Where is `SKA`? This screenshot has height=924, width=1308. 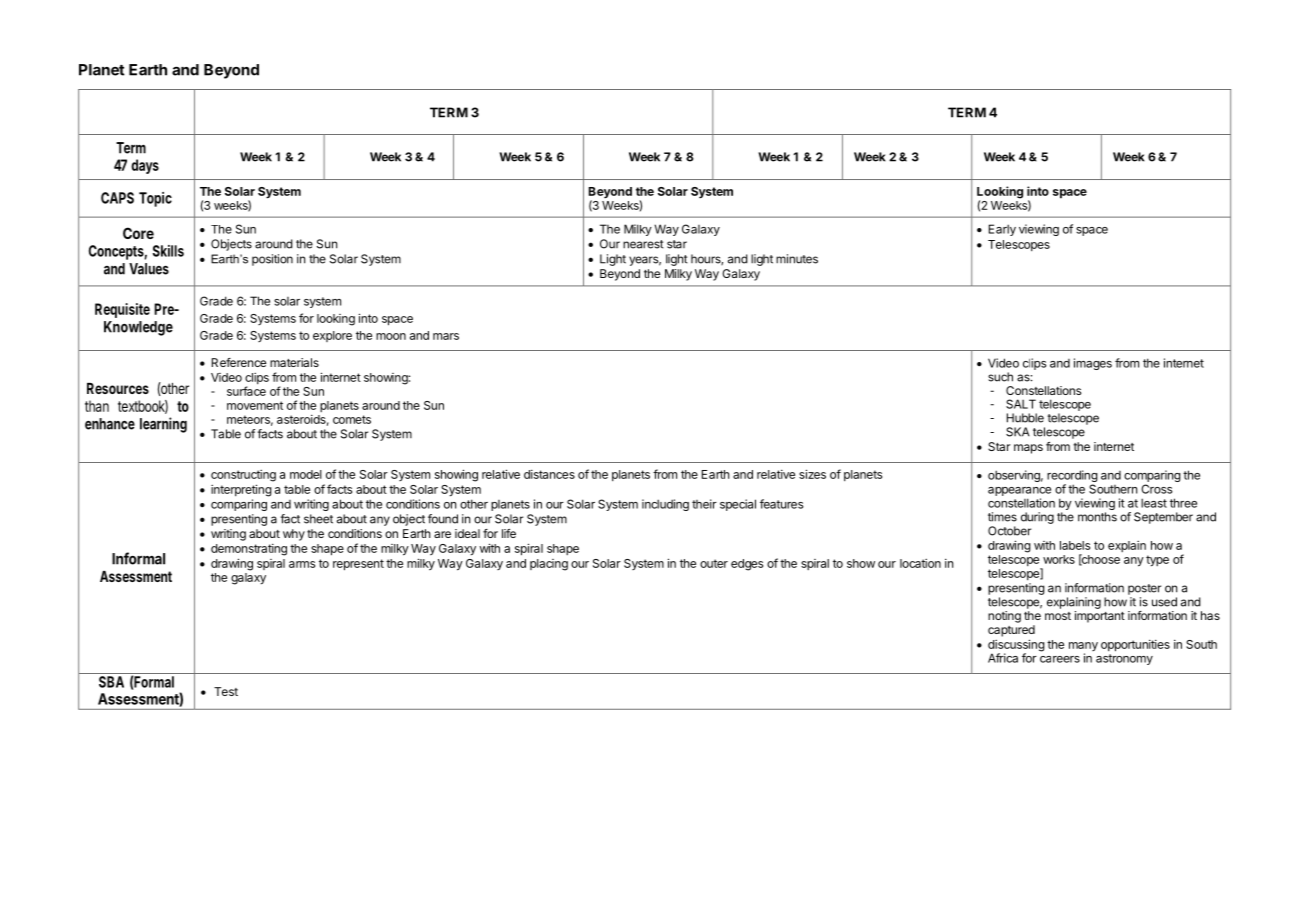
SKA is located at coordinates (1018, 432).
